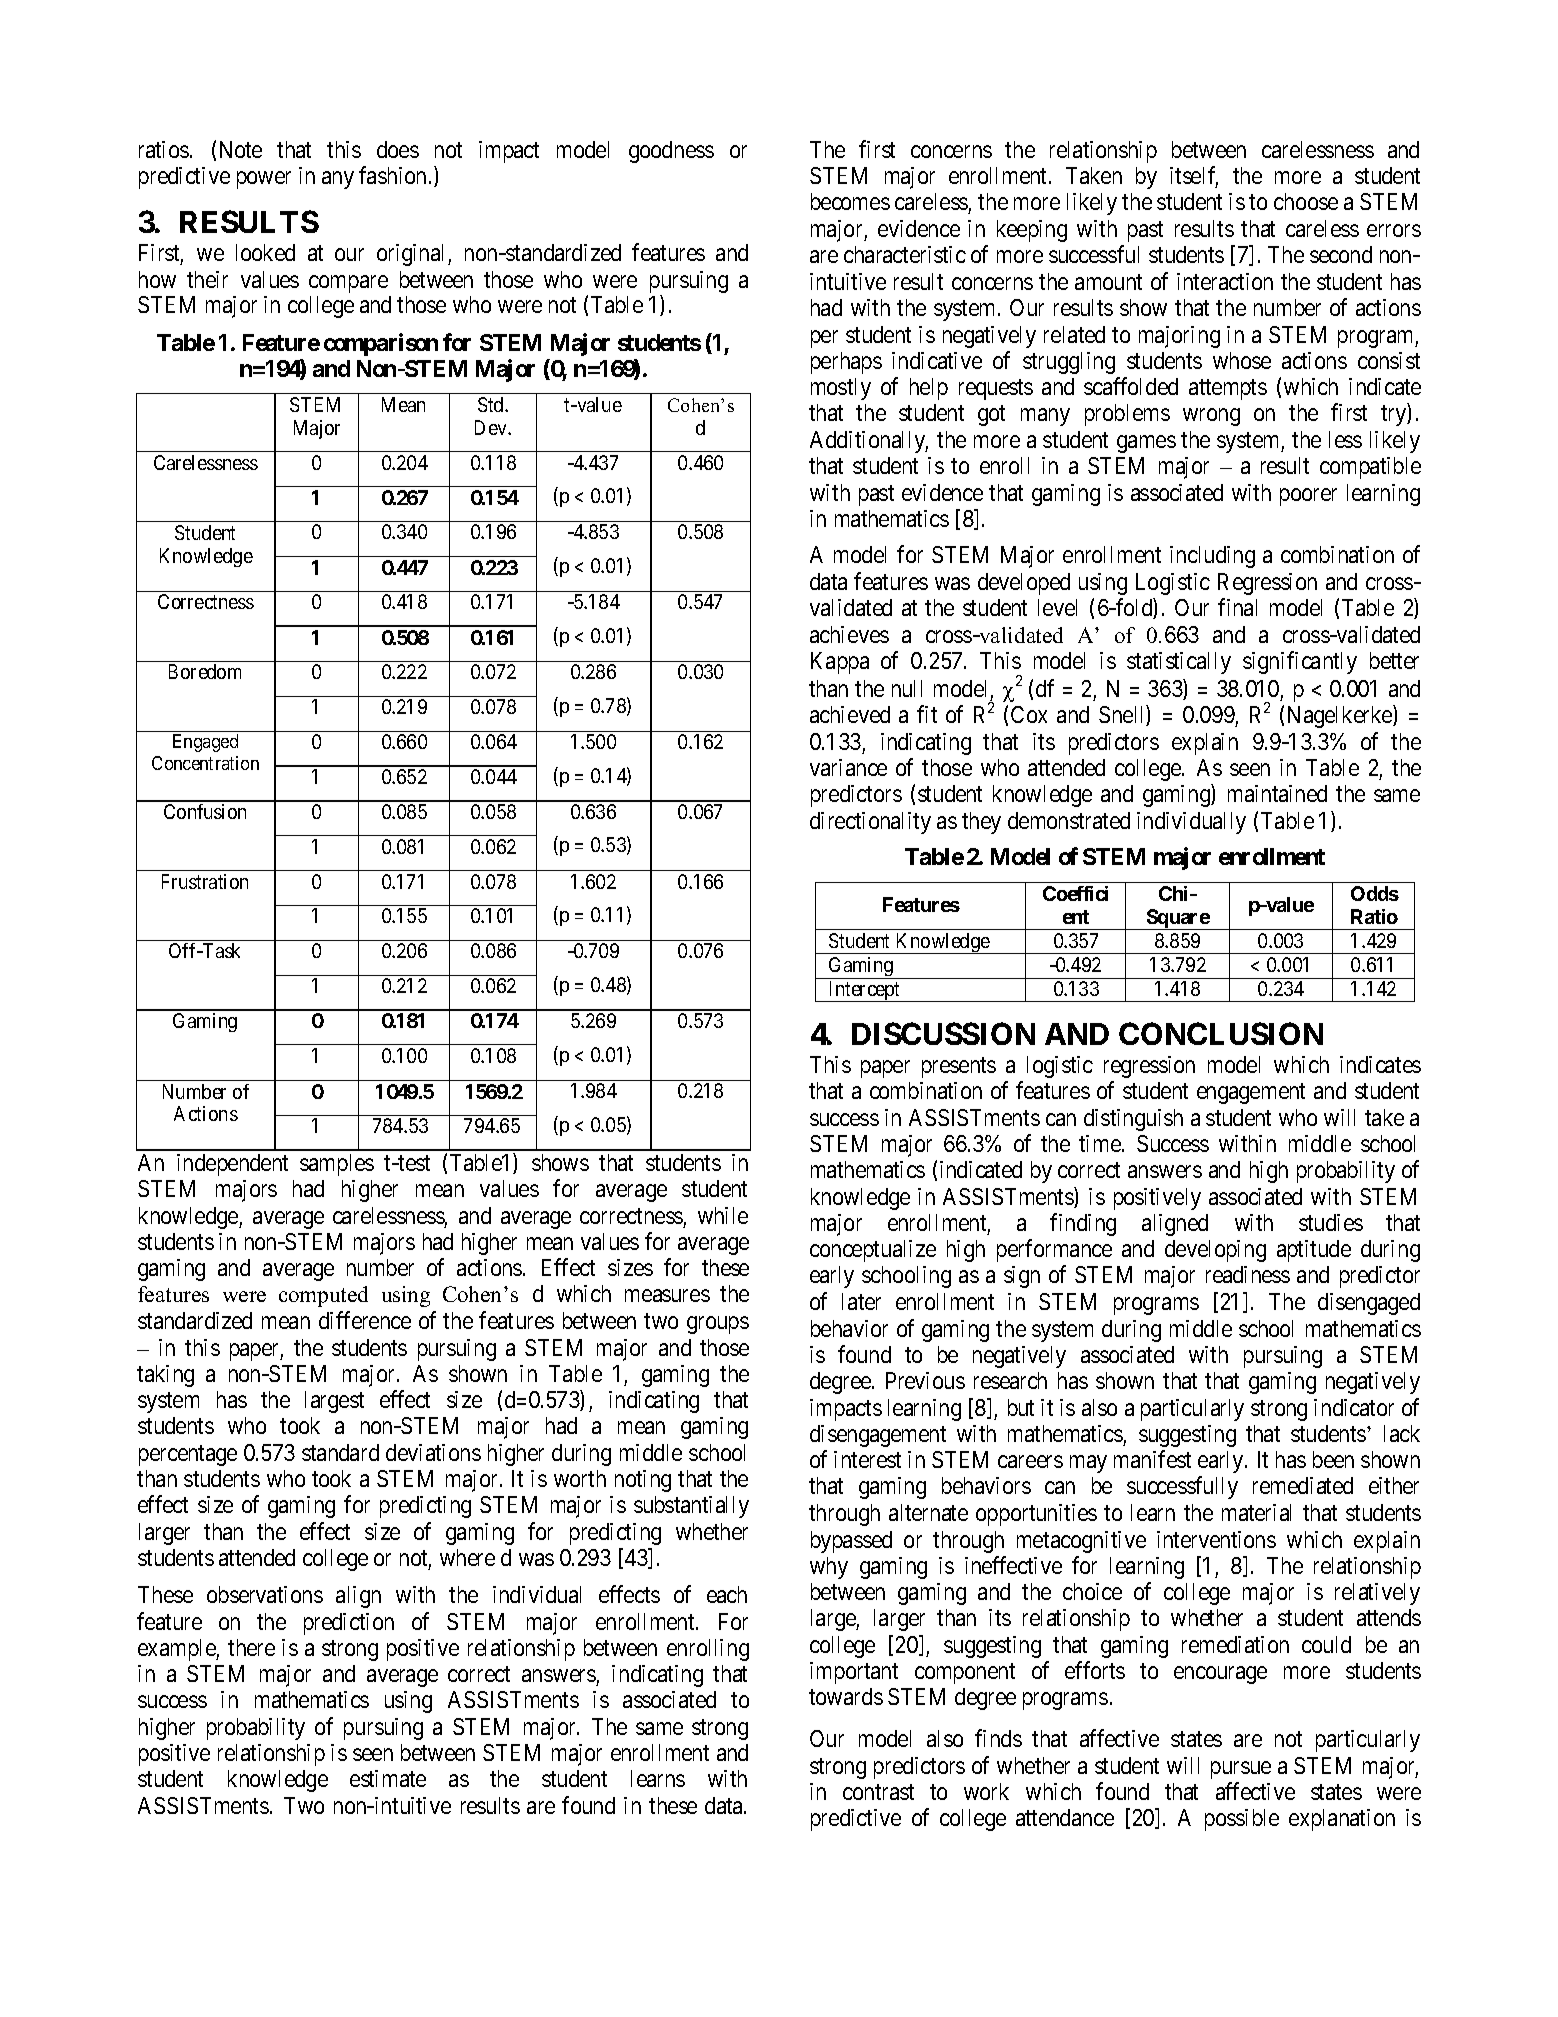 The width and height of the screenshot is (1558, 2017). Describe the element at coordinates (337, 1165) in the screenshot. I see `samples` at that location.
